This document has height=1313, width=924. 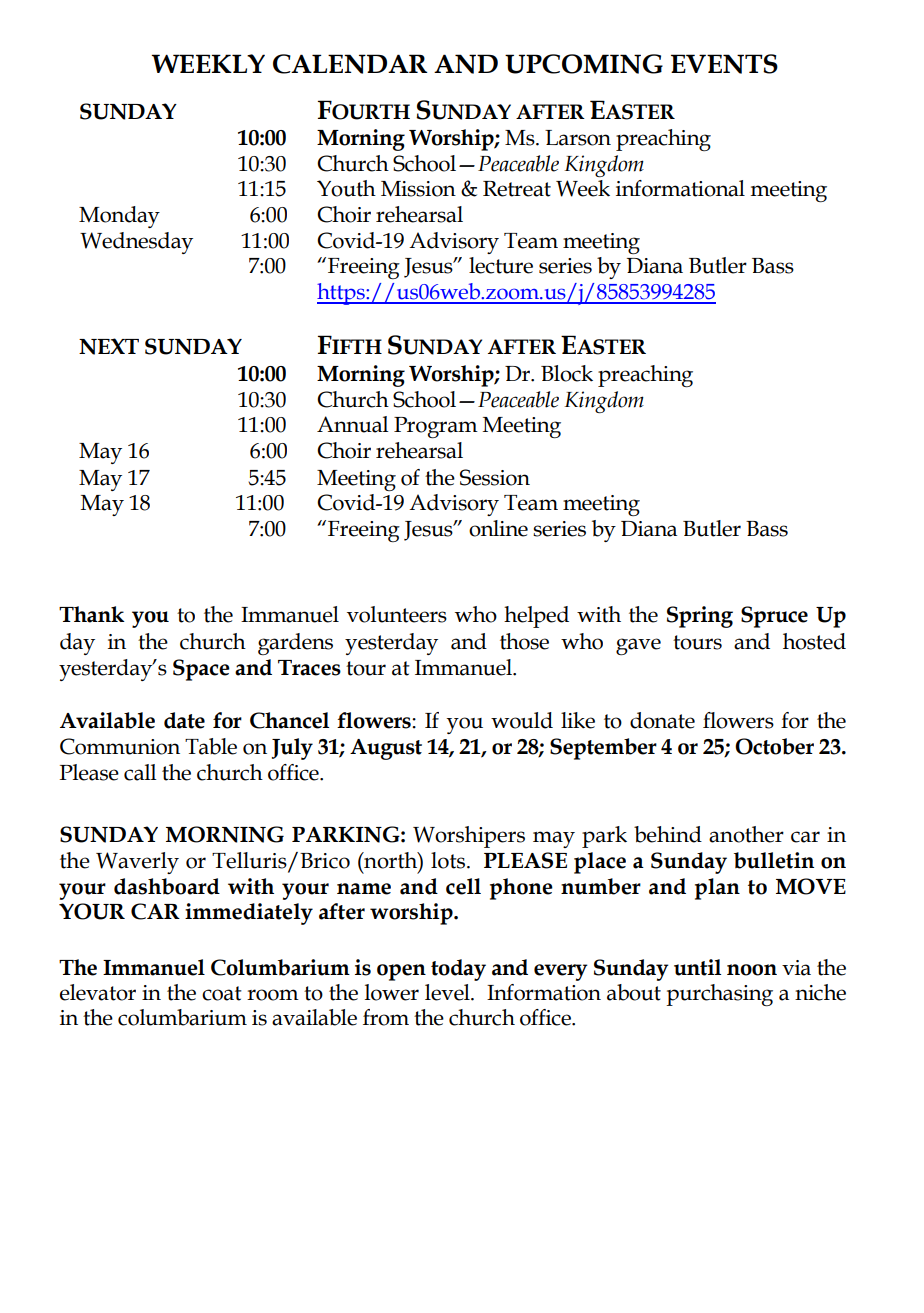 What do you see at coordinates (109, 346) in the document?
I see `NEXT` at bounding box center [109, 346].
